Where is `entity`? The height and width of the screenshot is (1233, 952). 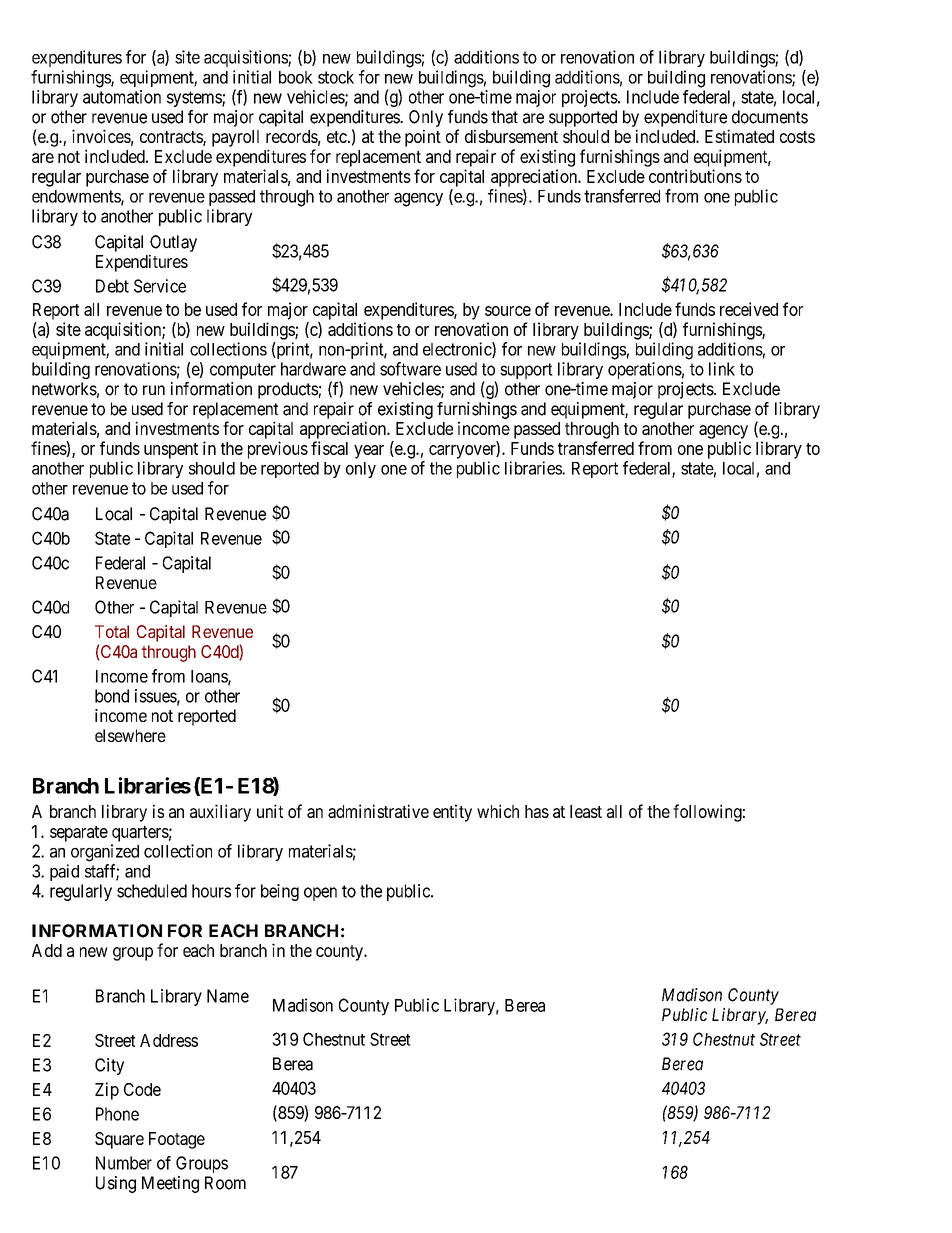
entity is located at coordinates (452, 813).
